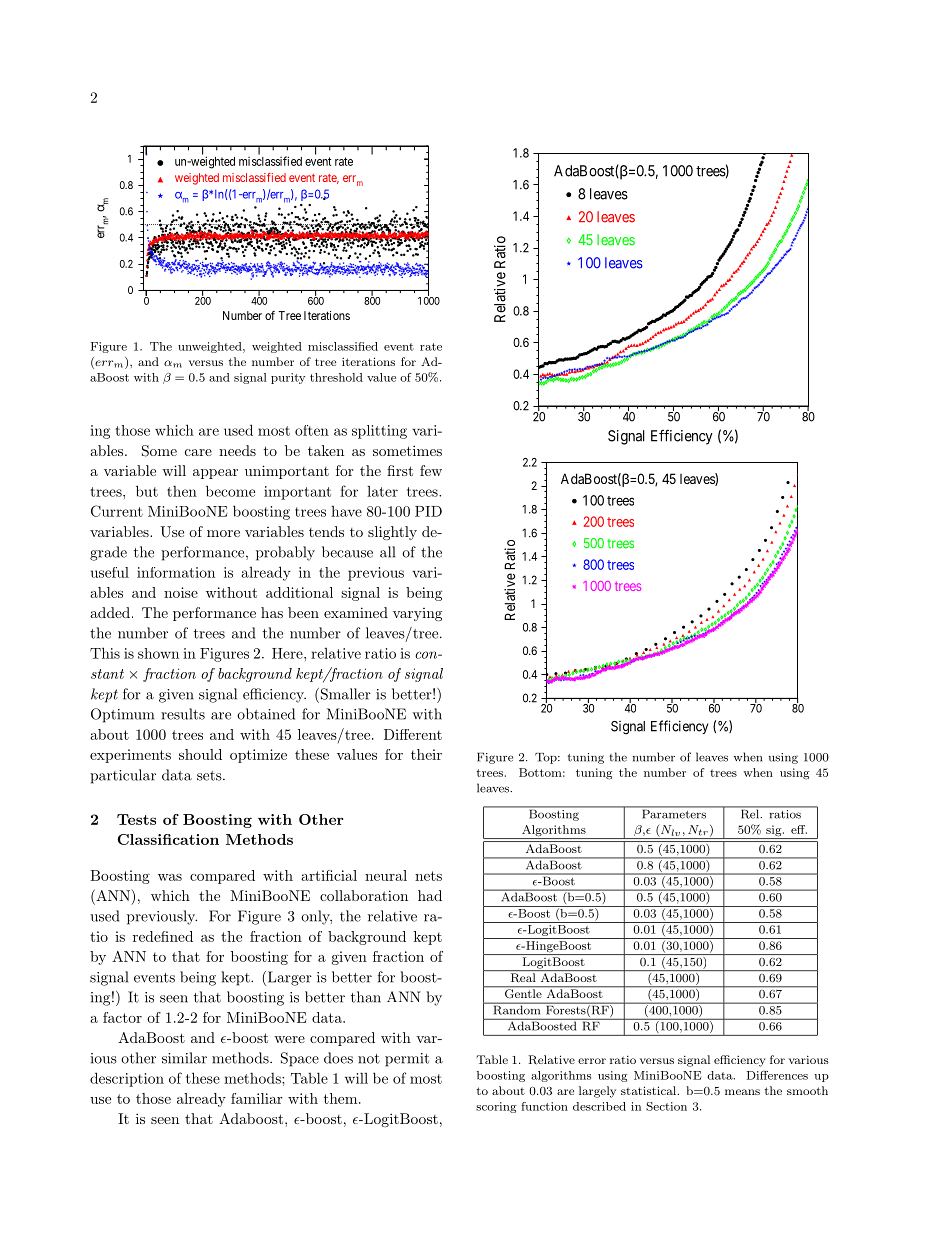 This screenshot has height=1233, width=952. Describe the element at coordinates (379, 432) in the screenshot. I see `splitting` at that location.
